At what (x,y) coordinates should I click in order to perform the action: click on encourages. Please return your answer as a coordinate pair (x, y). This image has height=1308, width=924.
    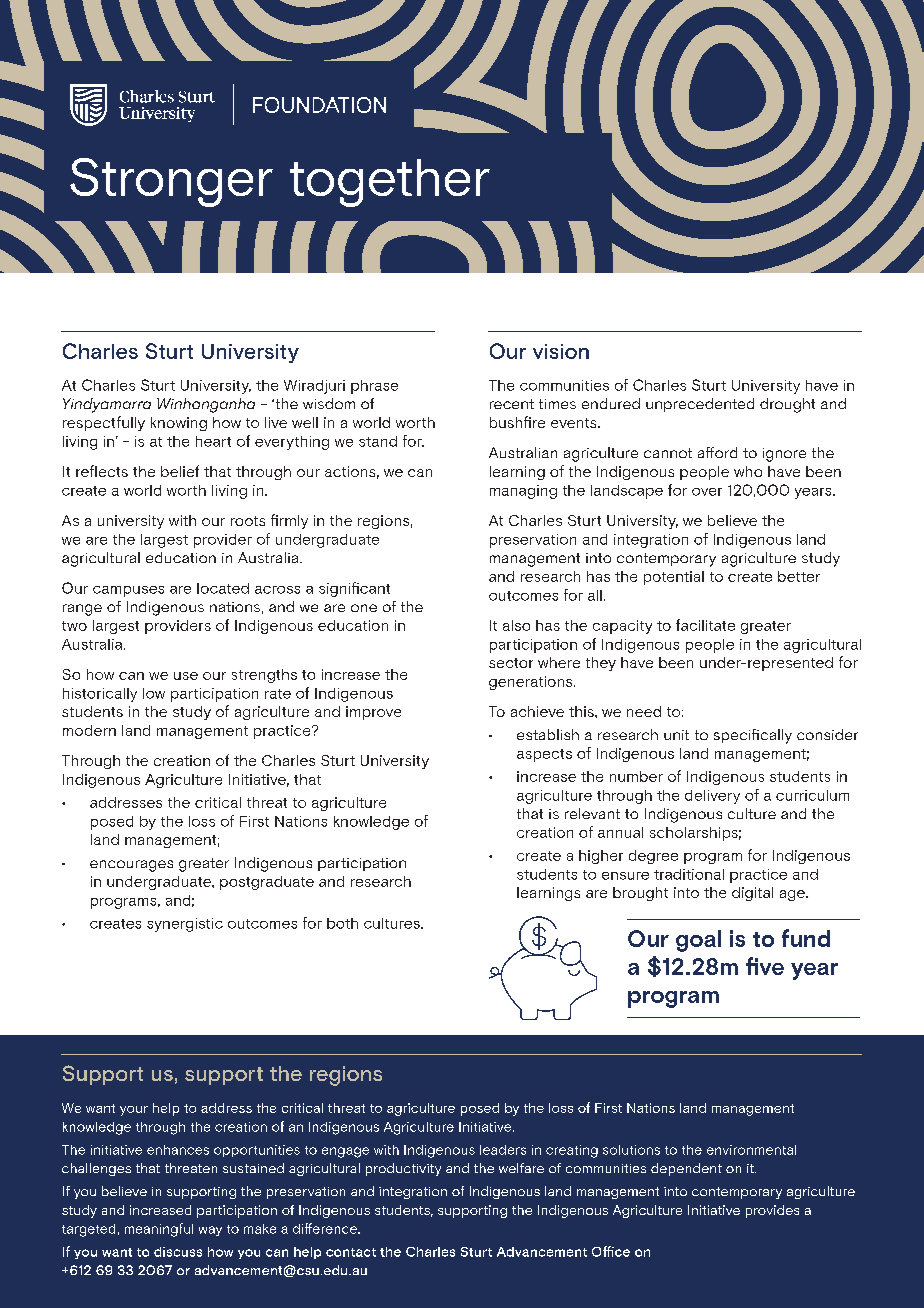
    Looking at the image, I should click on (131, 866).
